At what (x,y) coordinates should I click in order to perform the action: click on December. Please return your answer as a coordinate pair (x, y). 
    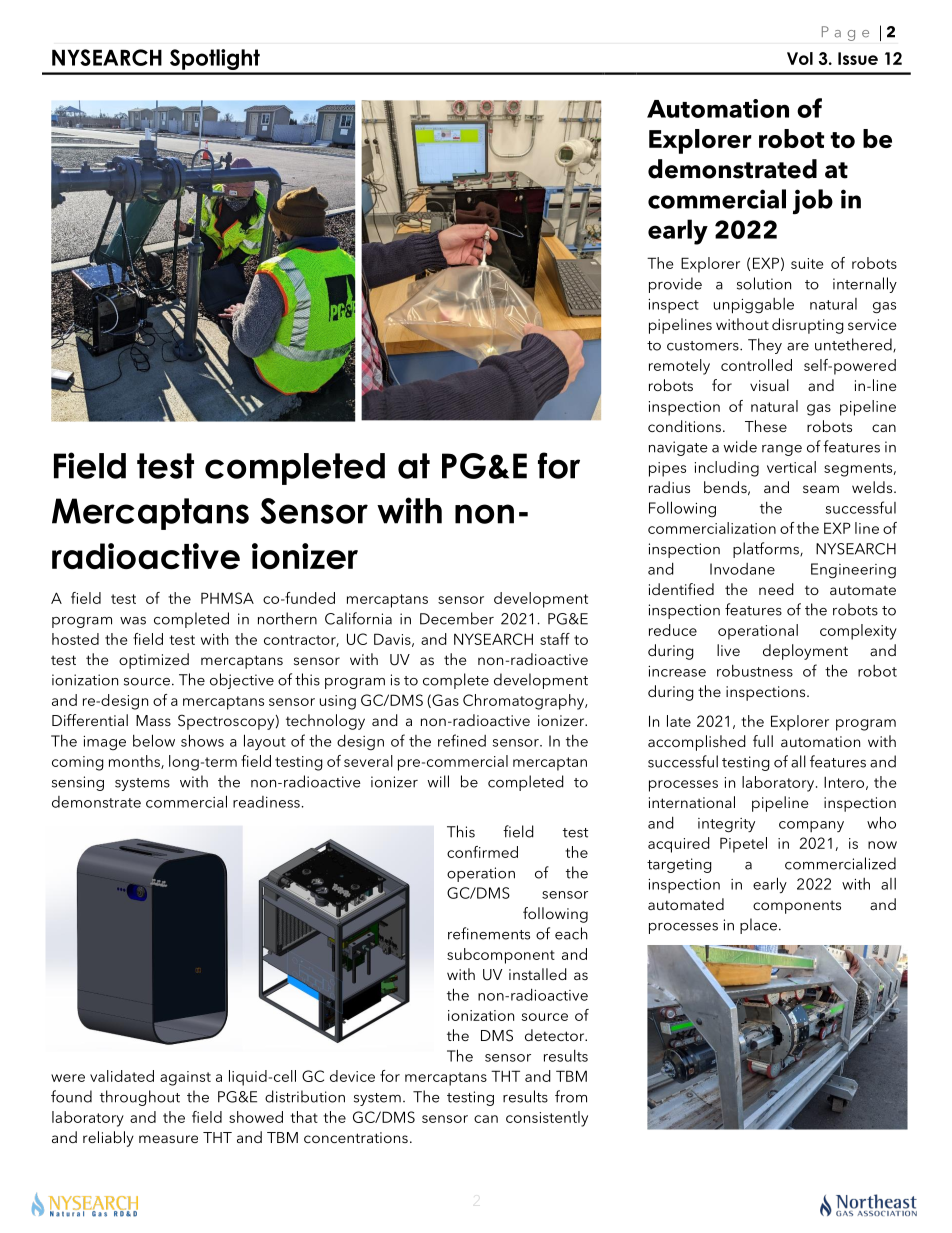
    Looking at the image, I should click on (457, 618).
